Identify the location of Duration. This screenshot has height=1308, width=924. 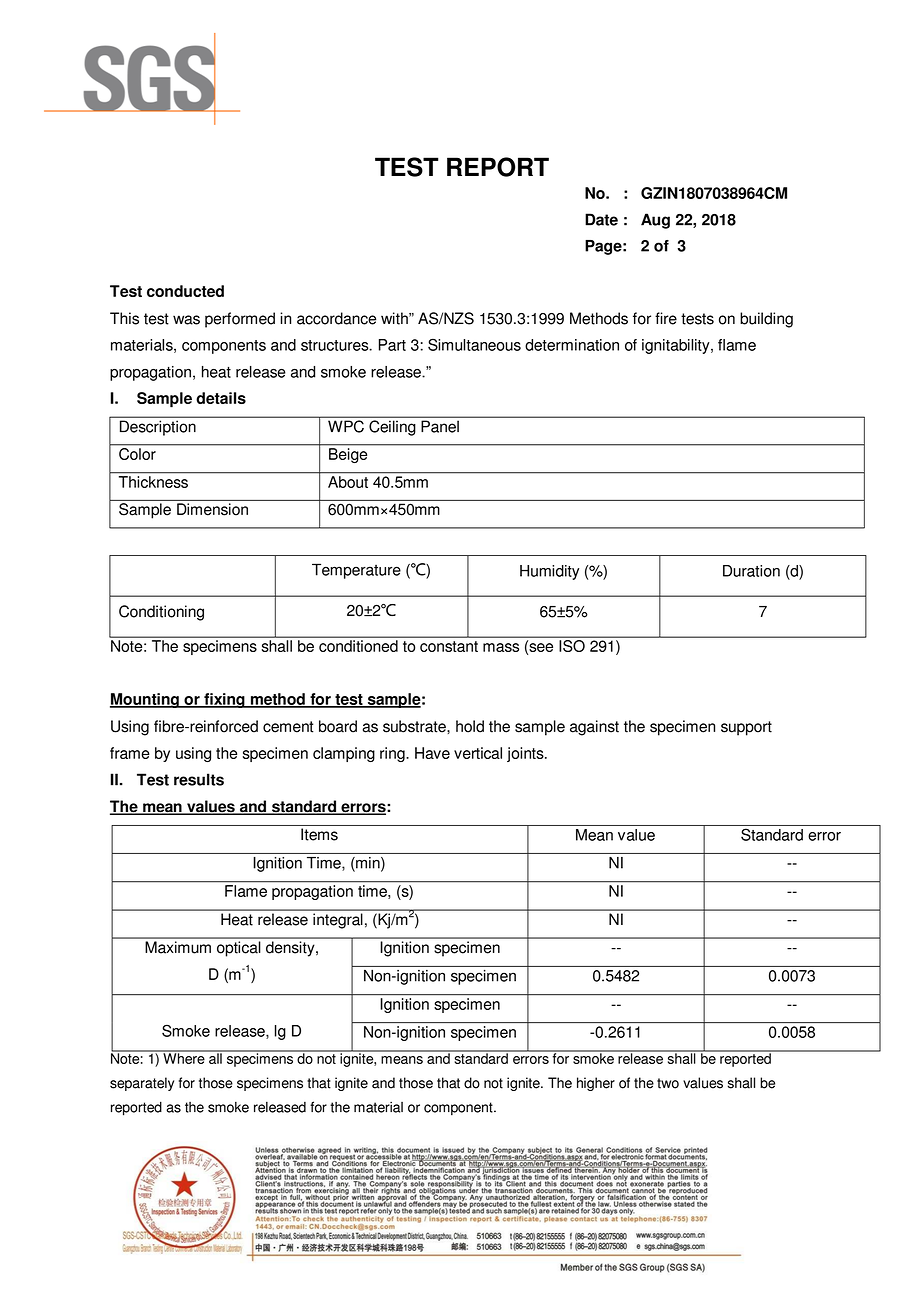
(751, 571).
